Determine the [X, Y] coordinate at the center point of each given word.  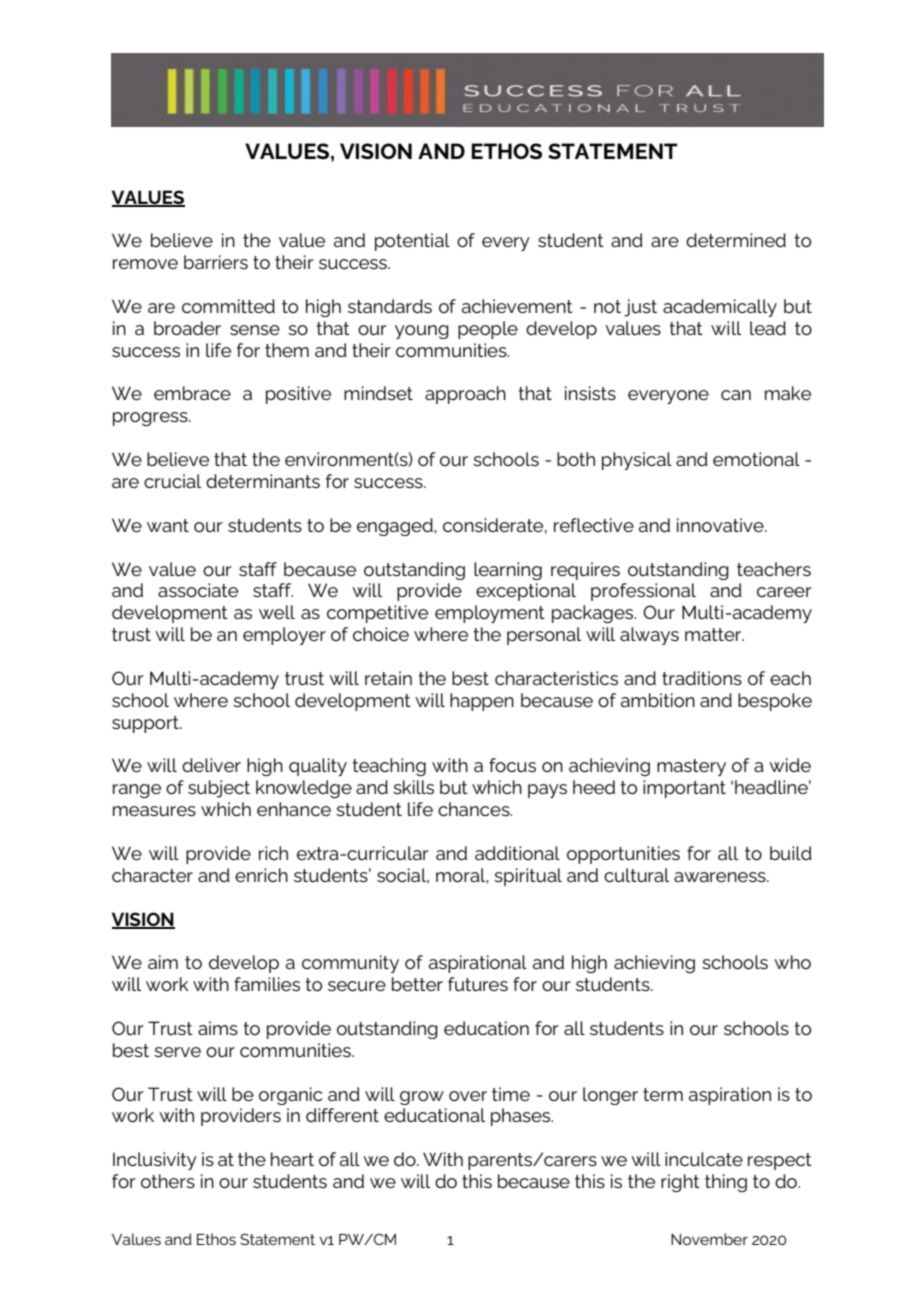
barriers [216, 262]
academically [720, 308]
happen [482, 702]
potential [412, 242]
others [168, 1181]
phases [522, 1117]
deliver [211, 765]
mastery [691, 767]
